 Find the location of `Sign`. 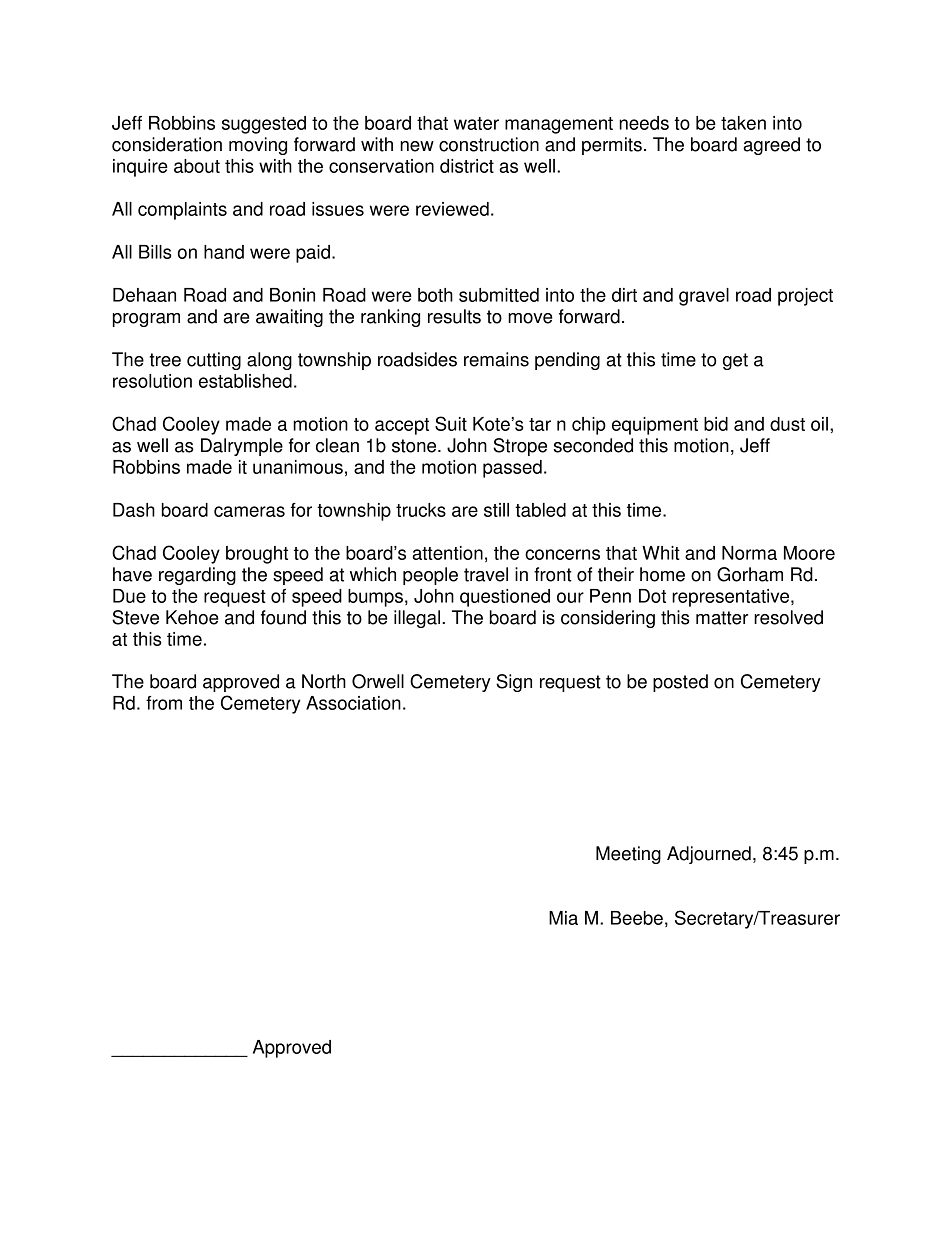

Sign is located at coordinates (514, 683).
